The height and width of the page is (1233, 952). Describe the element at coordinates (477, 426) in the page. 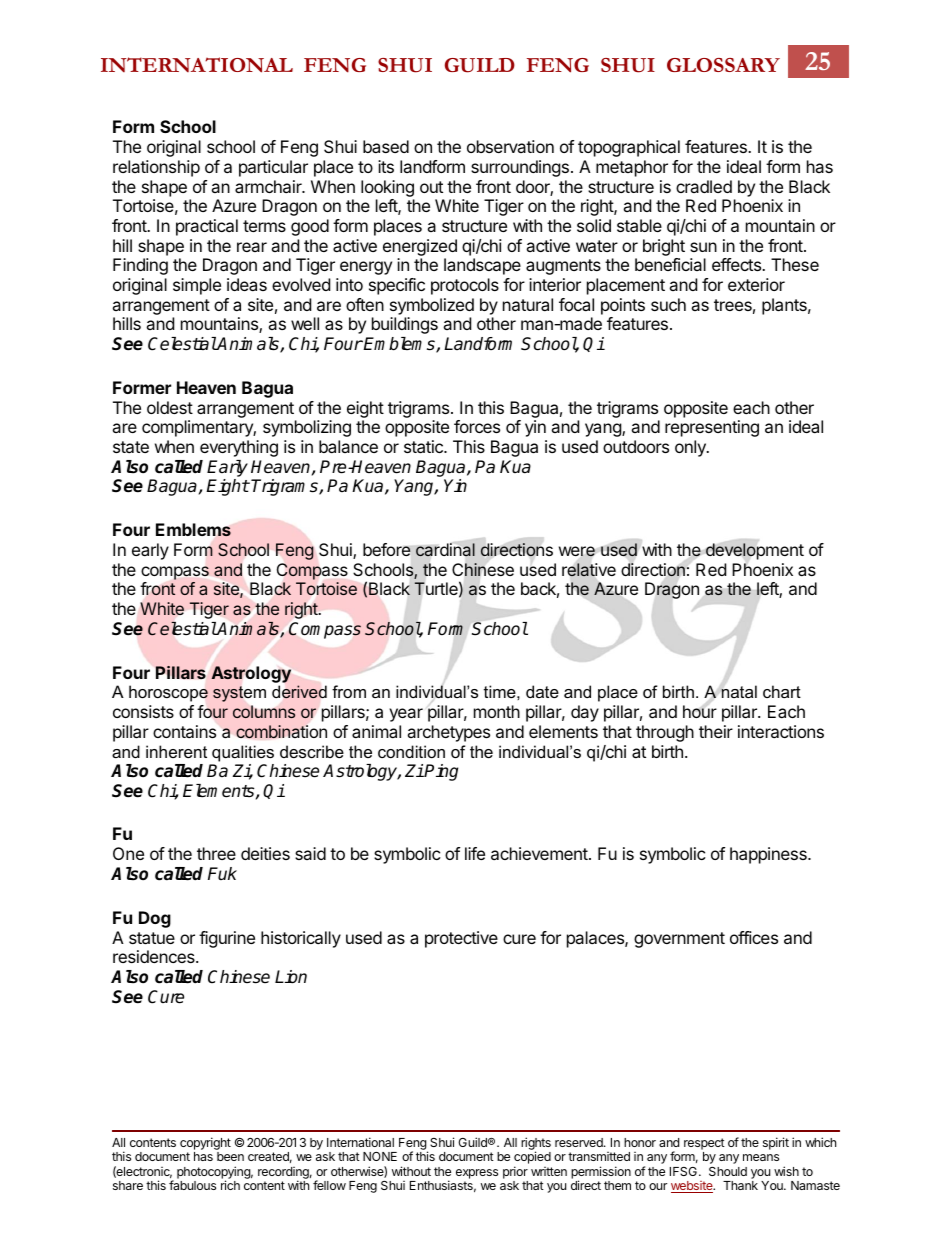

I see `forces` at that location.
